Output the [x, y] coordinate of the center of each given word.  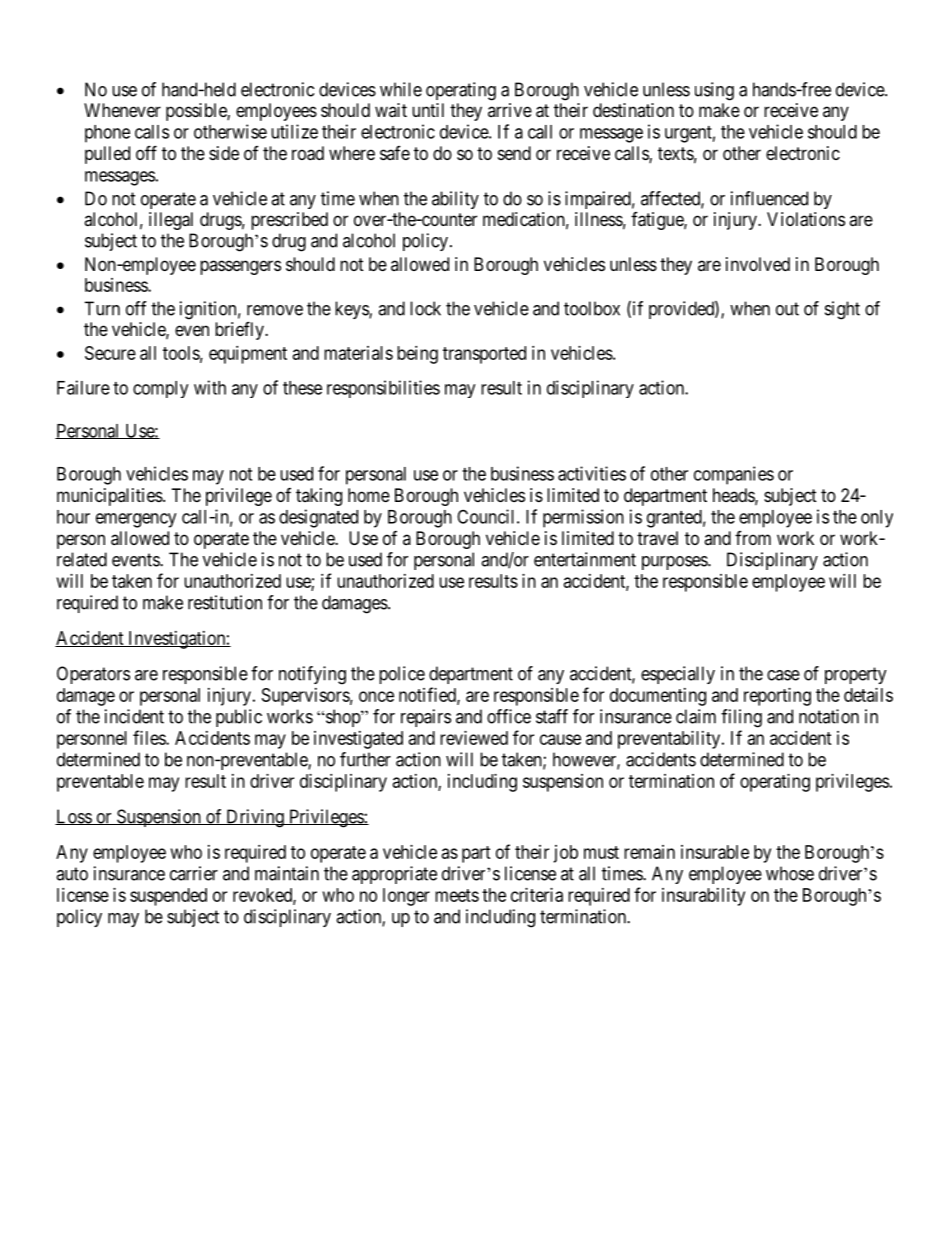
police [402, 675]
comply [160, 389]
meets [457, 895]
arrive [510, 110]
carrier [194, 873]
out [787, 309]
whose [790, 873]
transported [484, 355]
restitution [225, 602]
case [783, 675]
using [714, 91]
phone [107, 134]
